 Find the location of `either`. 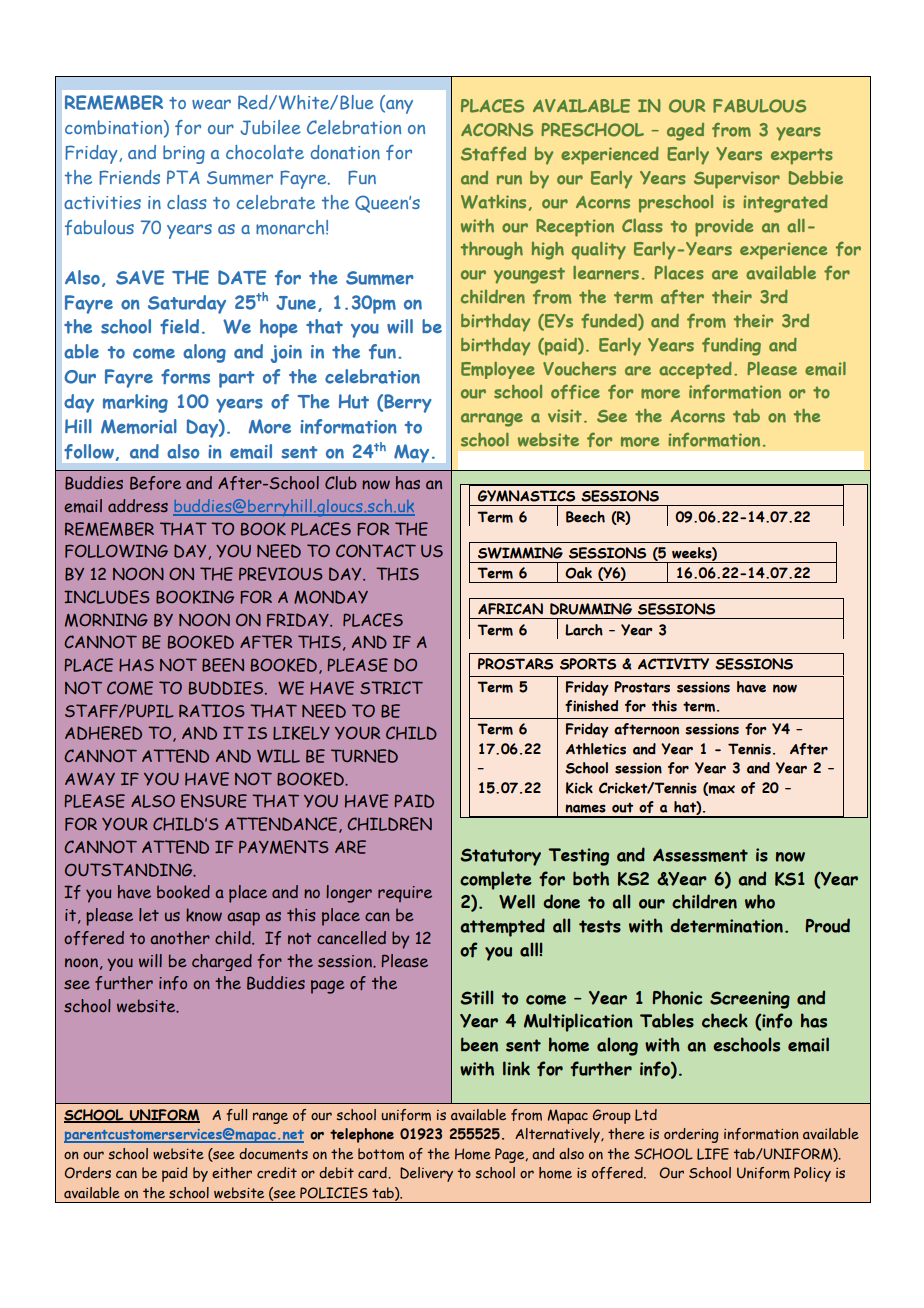

either is located at coordinates (232, 1173).
